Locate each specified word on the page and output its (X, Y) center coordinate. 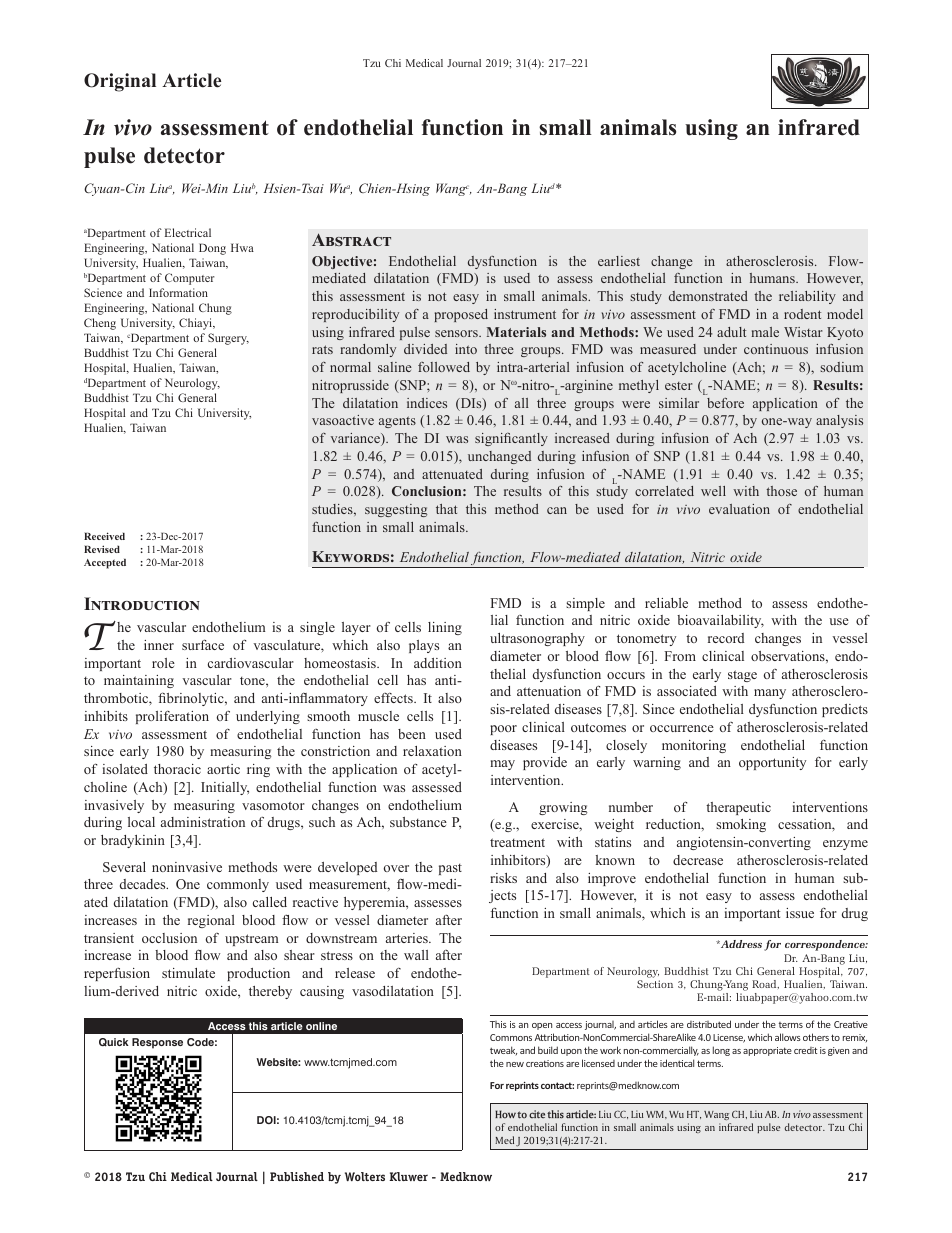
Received (104, 536)
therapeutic (738, 808)
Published (297, 1176)
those (781, 491)
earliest (619, 261)
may (502, 765)
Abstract (351, 239)
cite (537, 1114)
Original (120, 82)
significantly (511, 439)
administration (203, 822)
